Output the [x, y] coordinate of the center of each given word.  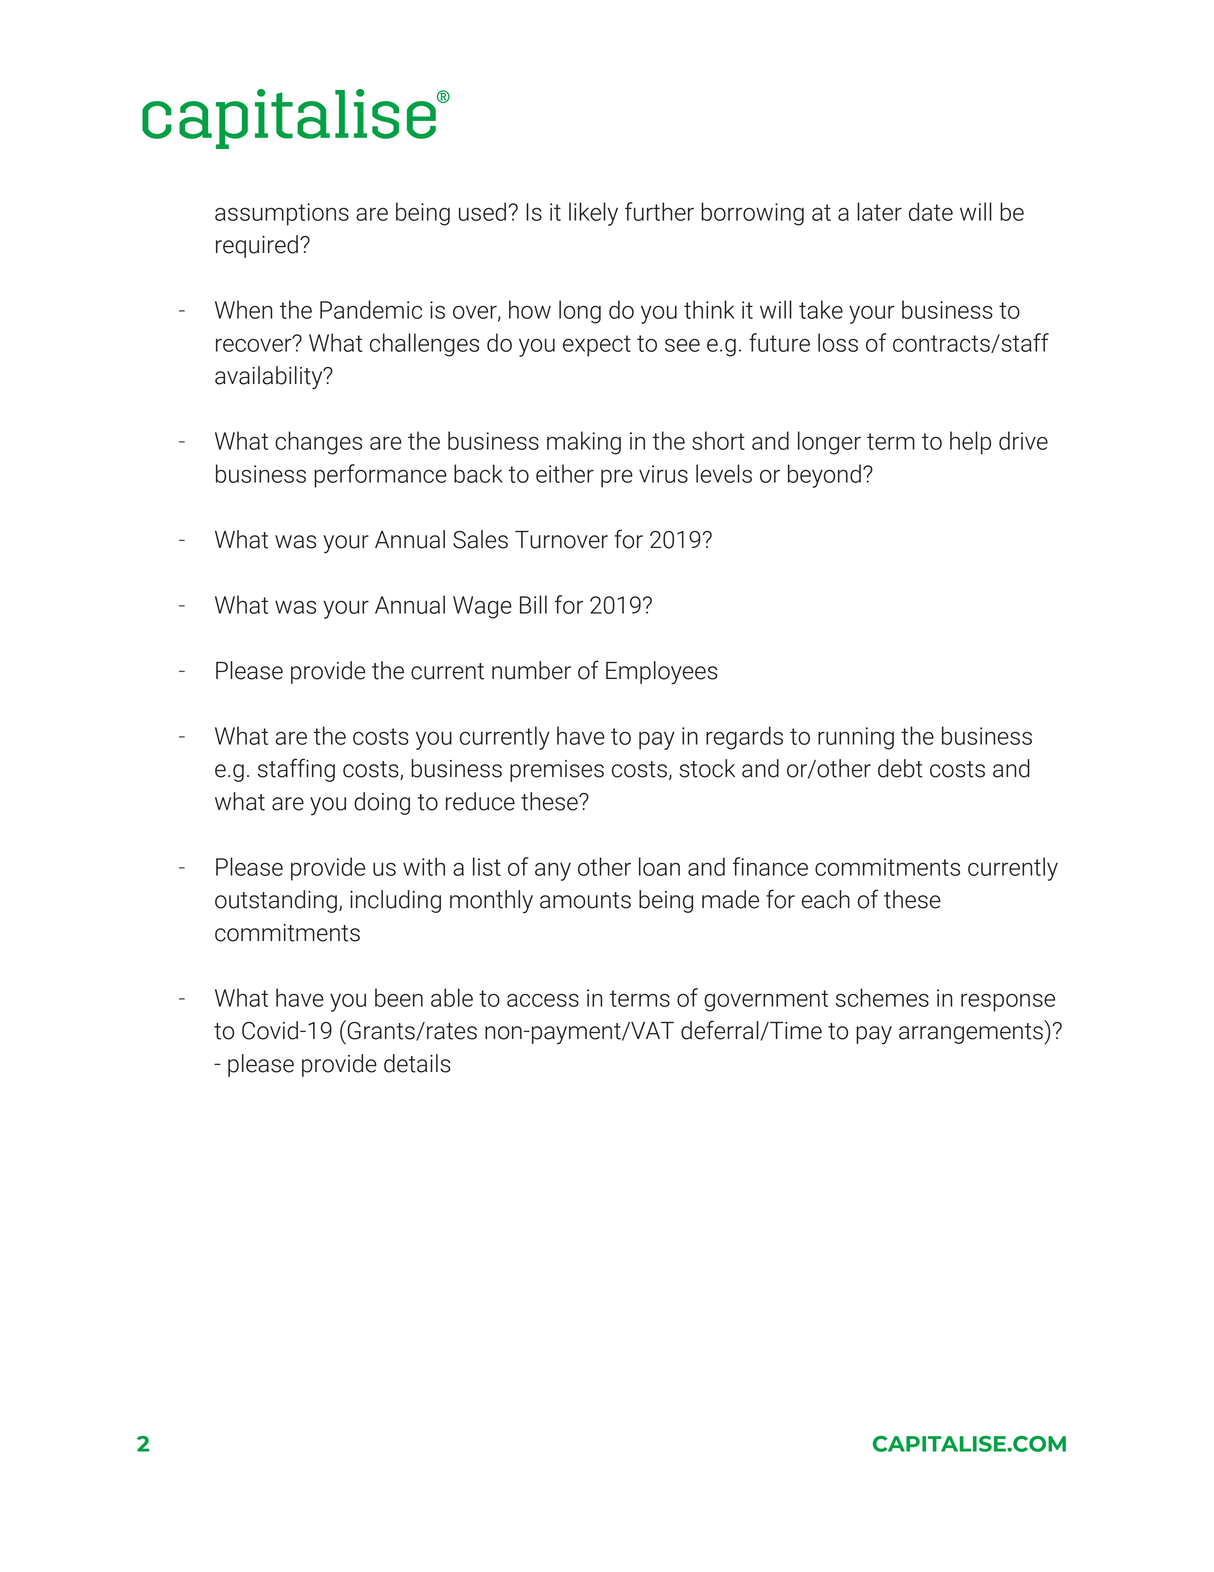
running [856, 738]
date [931, 211]
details [417, 1063]
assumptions [282, 214]
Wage [482, 607]
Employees [662, 673]
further [659, 211]
